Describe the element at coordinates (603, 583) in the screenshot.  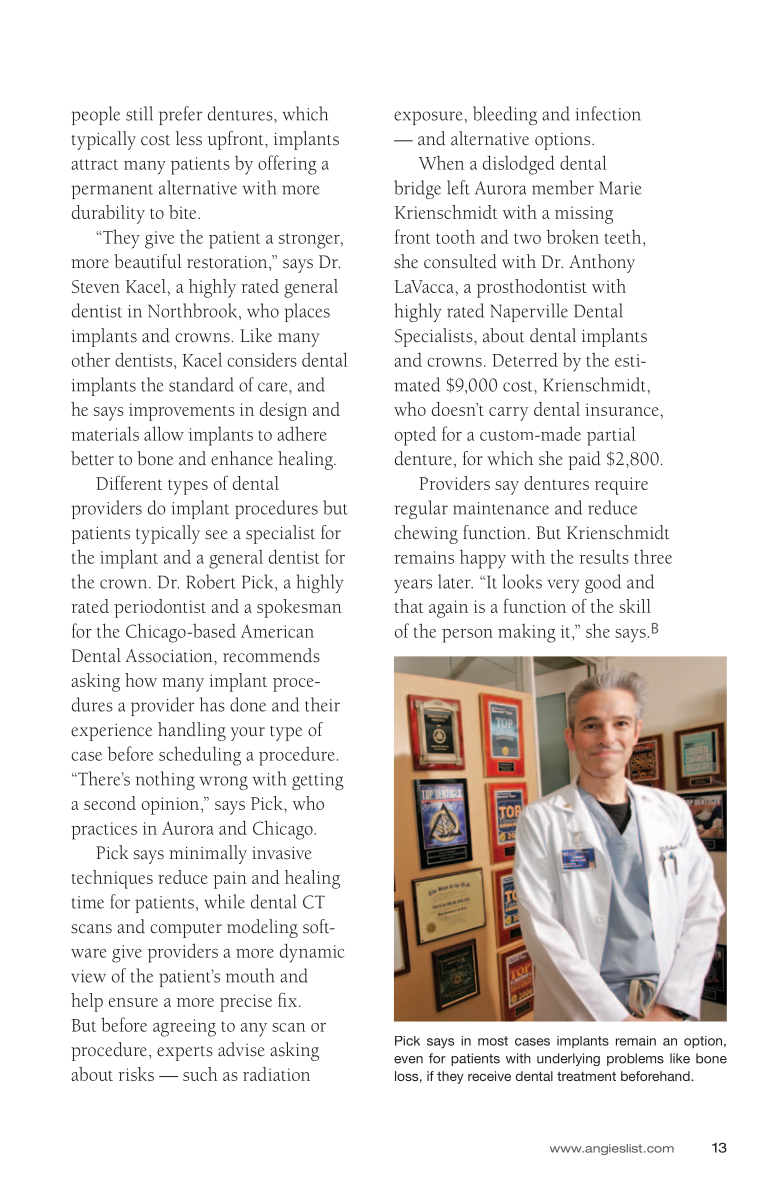
I see `good` at that location.
